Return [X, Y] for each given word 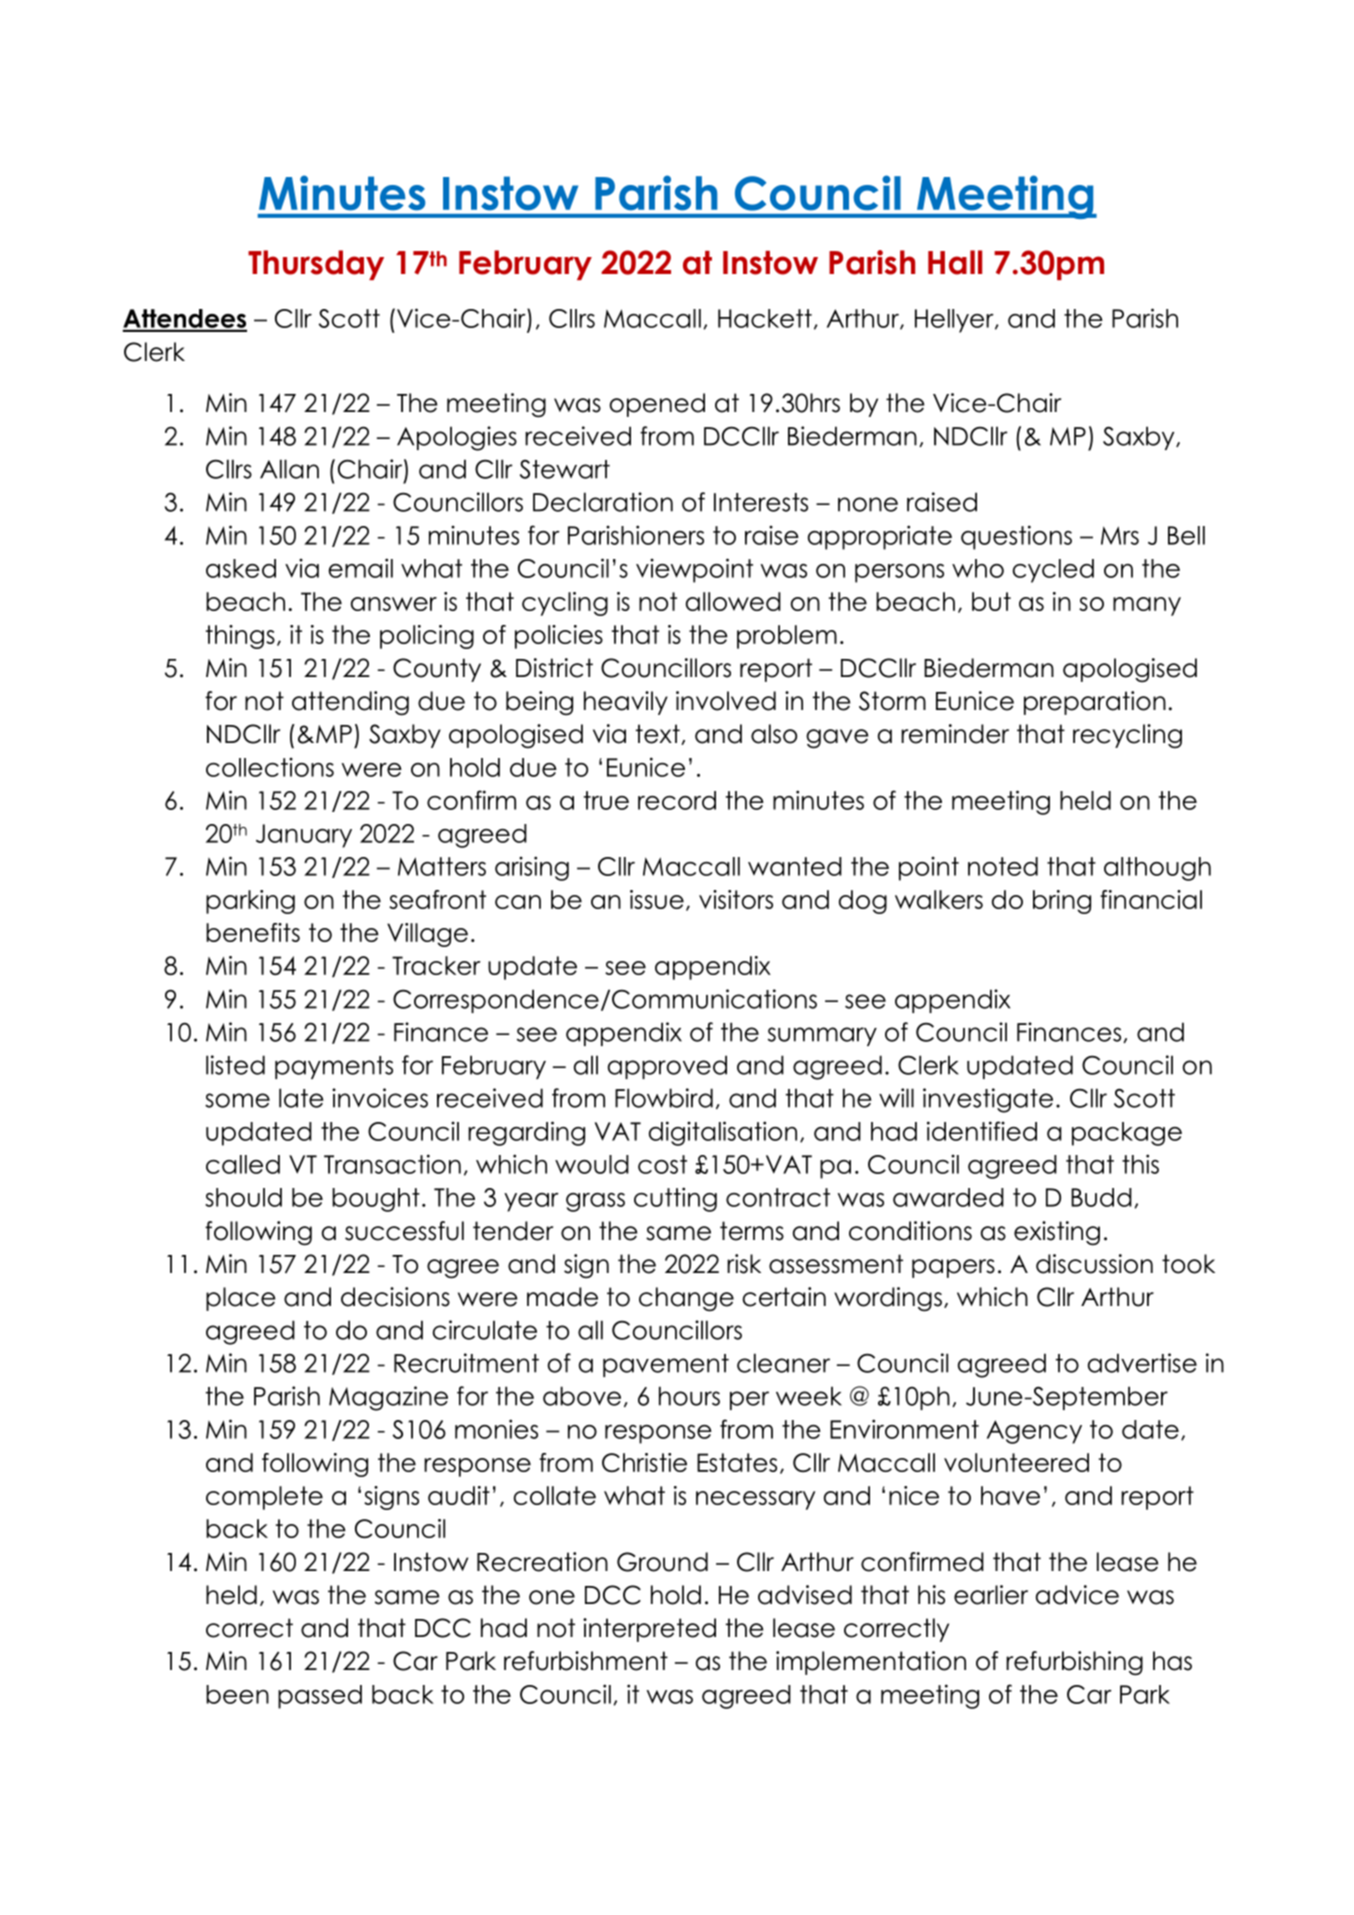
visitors [736, 899]
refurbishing [1074, 1663]
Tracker [436, 965]
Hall [955, 262]
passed [320, 1697]
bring [1062, 902]
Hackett [765, 318]
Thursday [316, 265]
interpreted [649, 1630]
